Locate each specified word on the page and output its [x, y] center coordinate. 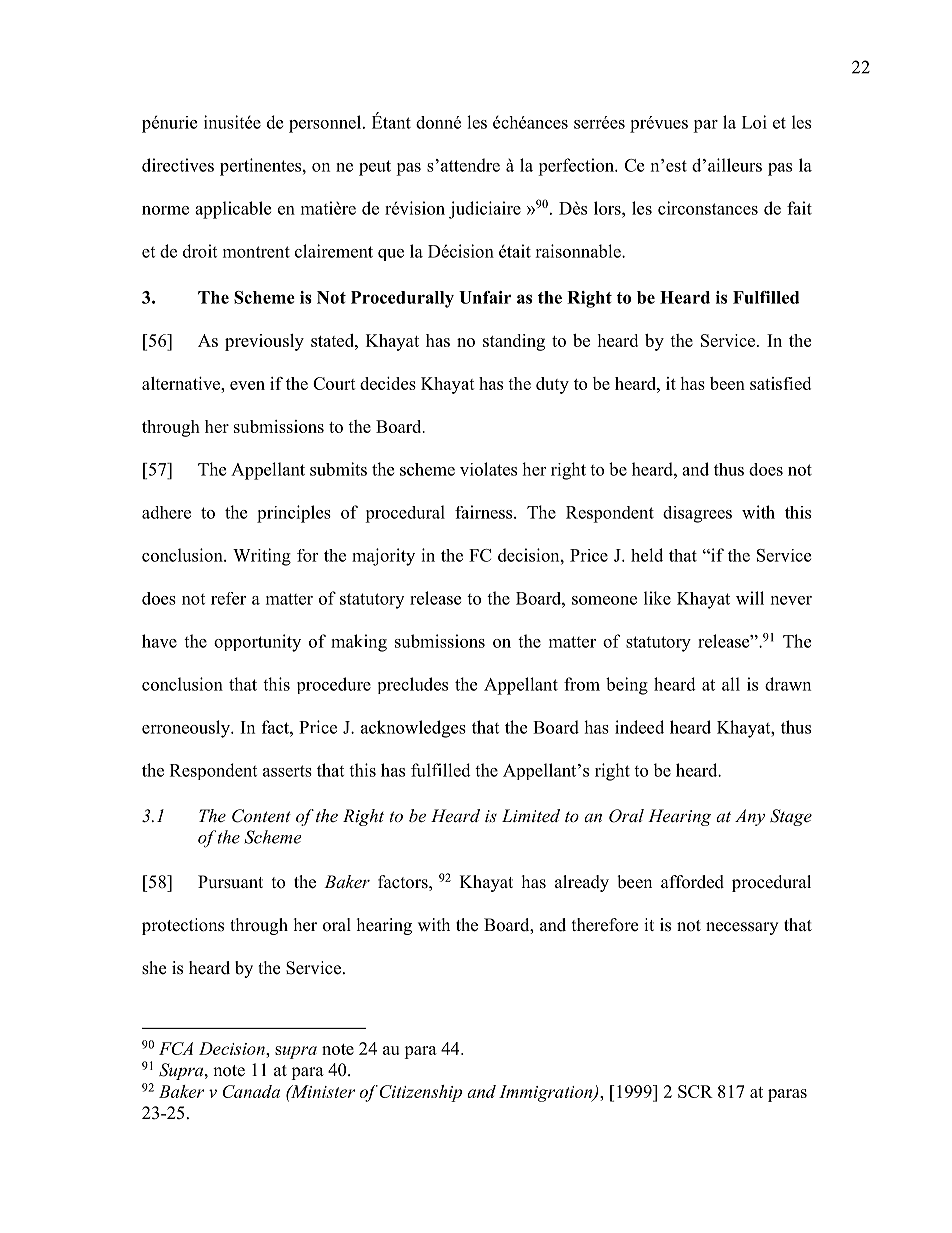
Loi [754, 122]
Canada [251, 1091]
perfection [577, 167]
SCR [695, 1091]
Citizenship [420, 1093]
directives [178, 165]
